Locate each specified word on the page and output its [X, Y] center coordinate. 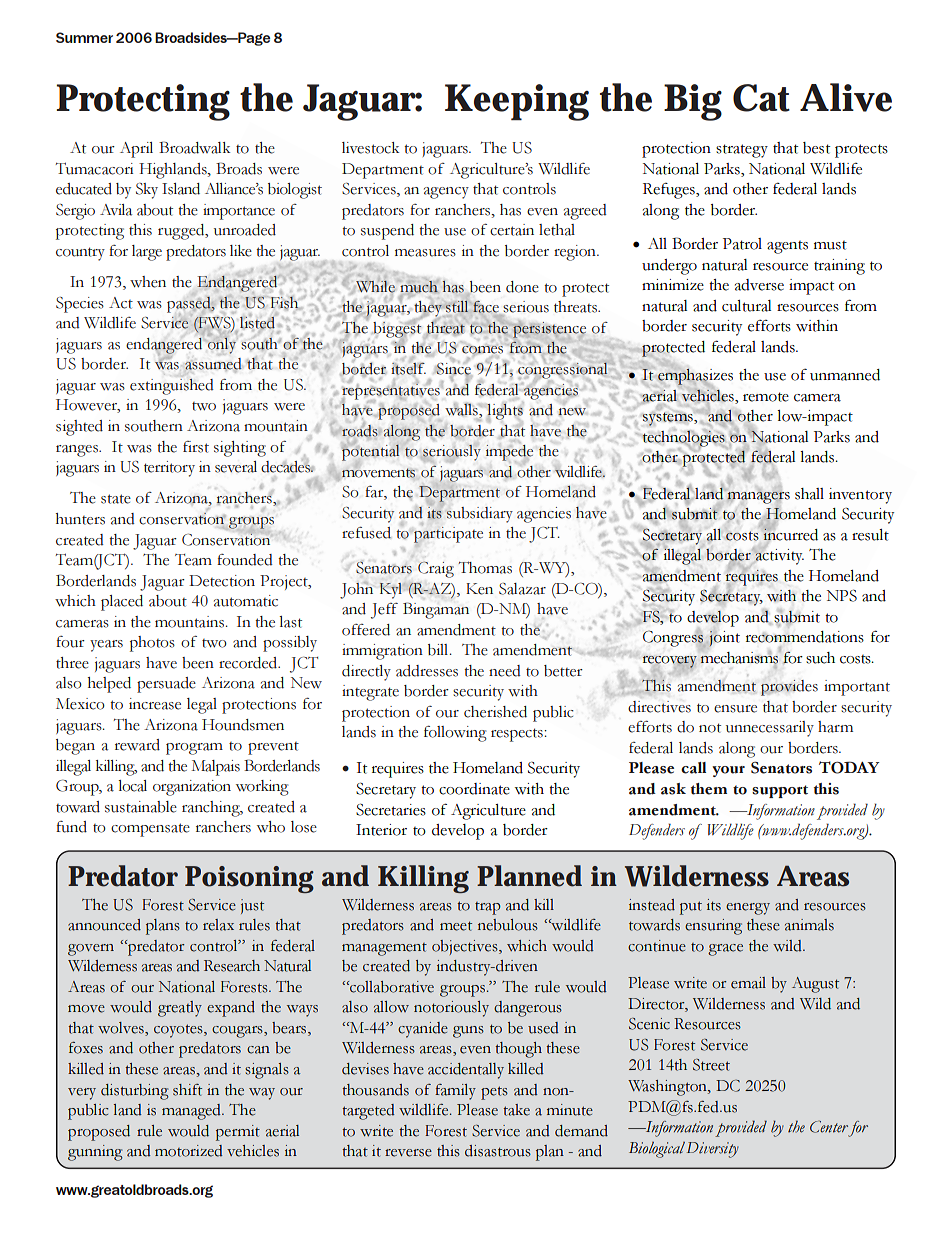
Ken [479, 589]
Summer [84, 37]
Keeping [517, 102]
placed [122, 603]
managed [192, 1112]
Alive [846, 97]
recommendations [805, 637]
